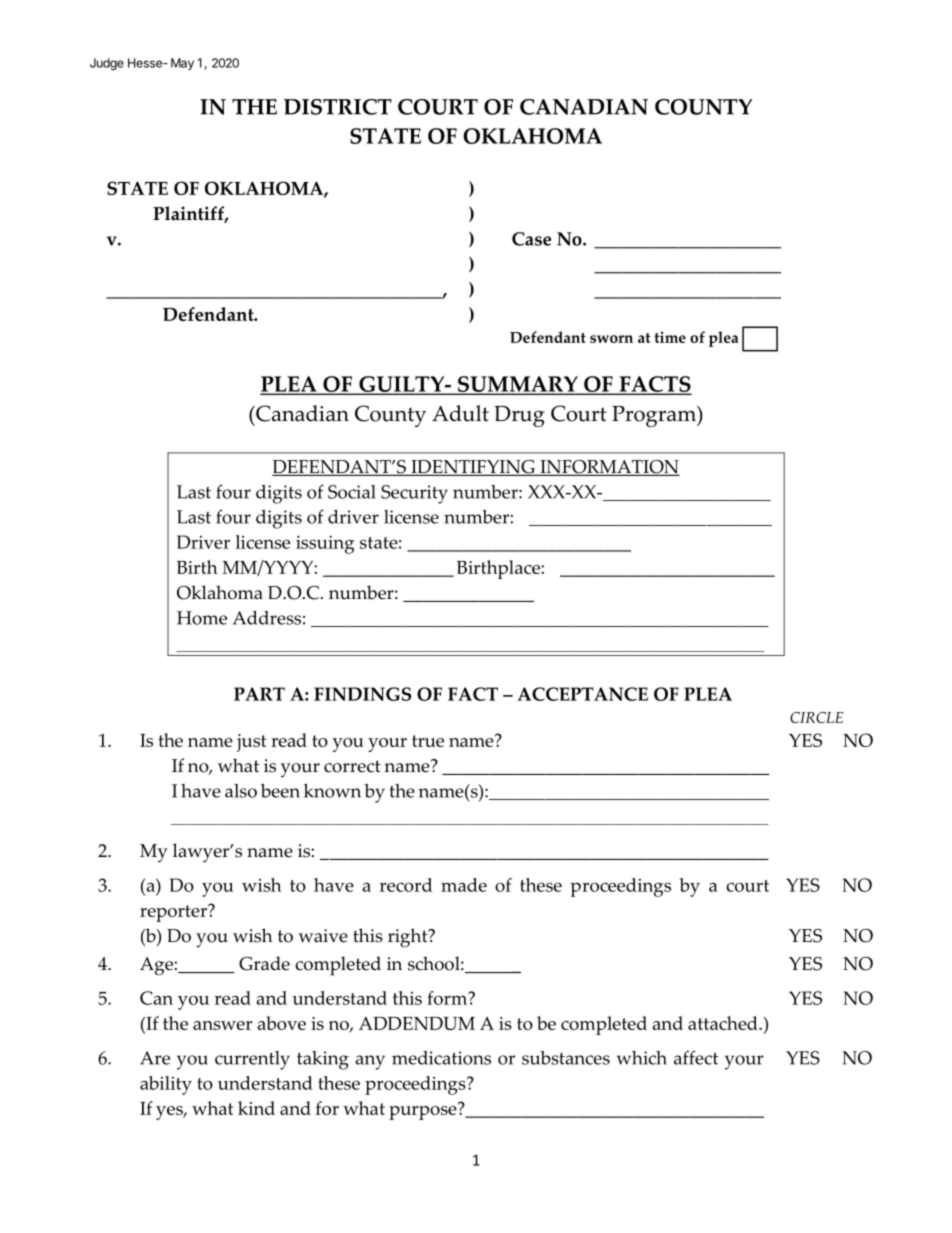 The height and width of the screenshot is (1233, 952). Describe the element at coordinates (460, 413) in the screenshot. I see `Adult` at that location.
